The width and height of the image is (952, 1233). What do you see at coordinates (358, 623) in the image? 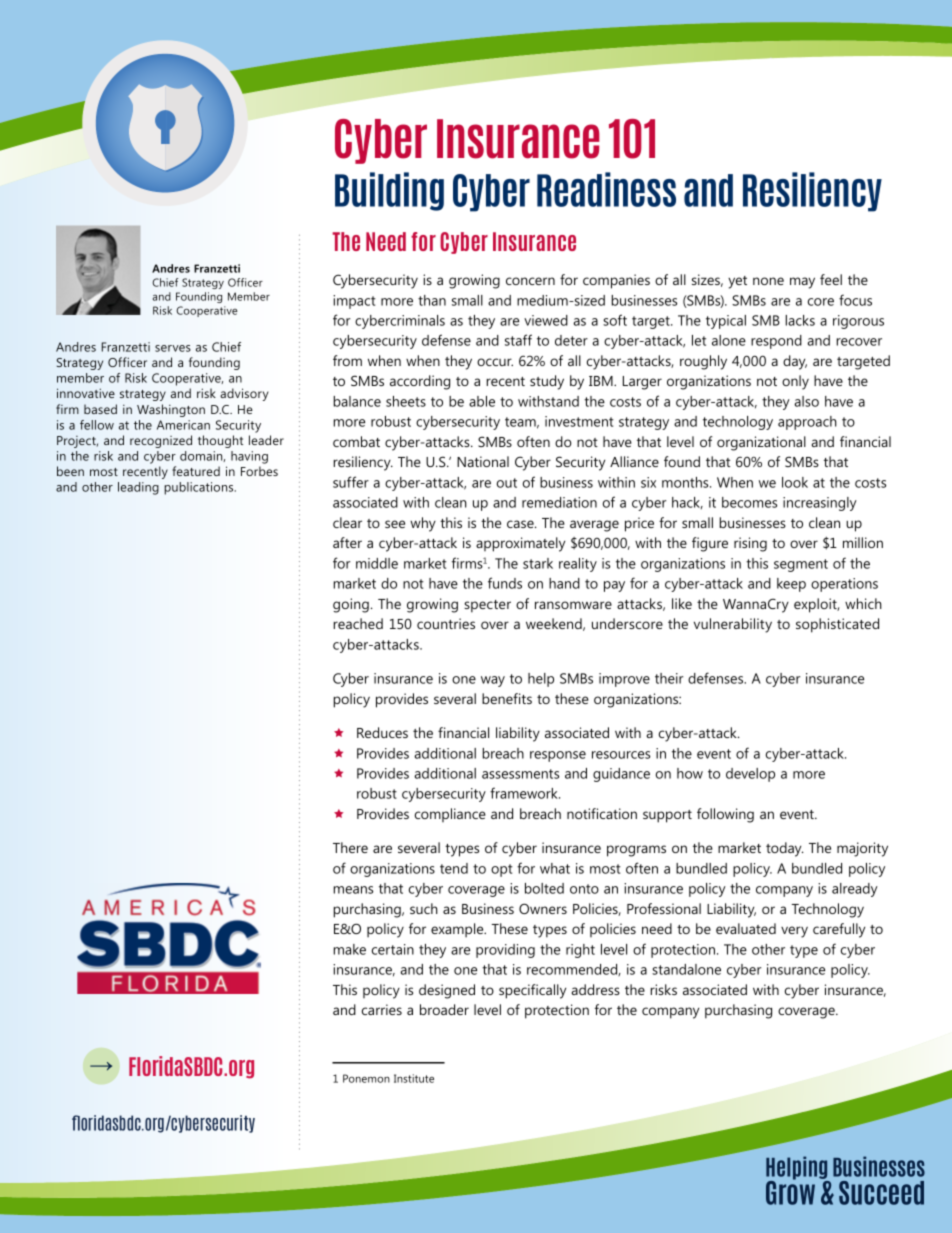
I see `reached` at bounding box center [358, 623].
